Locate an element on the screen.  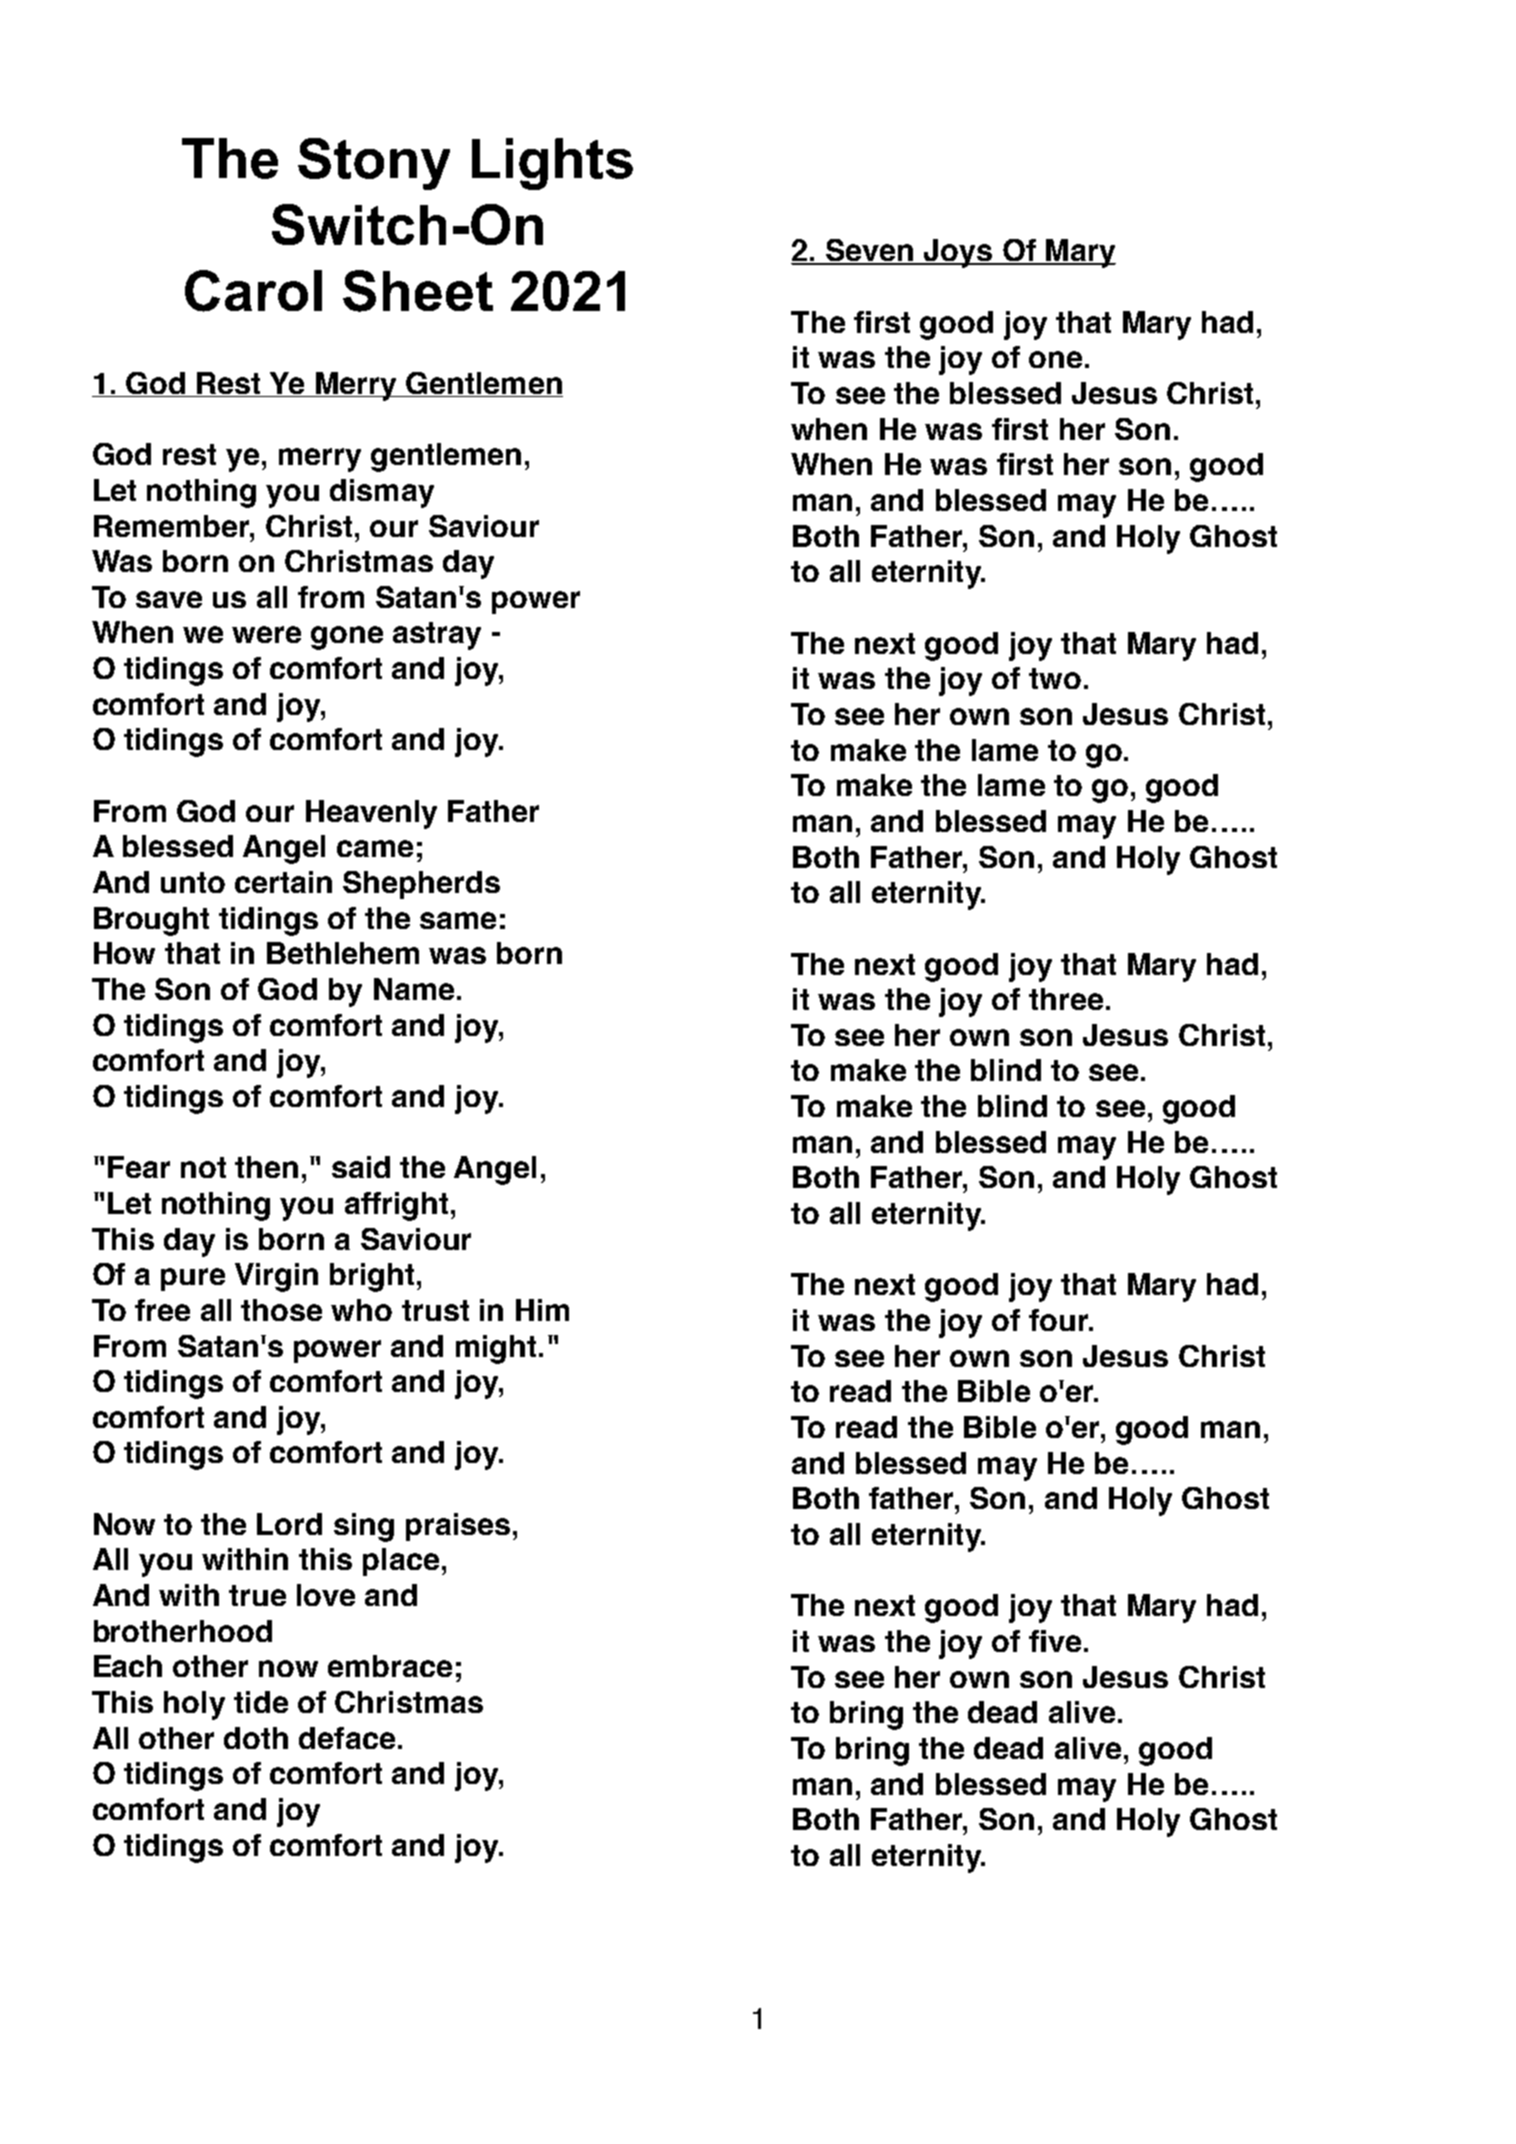
tide is located at coordinates (261, 1702).
